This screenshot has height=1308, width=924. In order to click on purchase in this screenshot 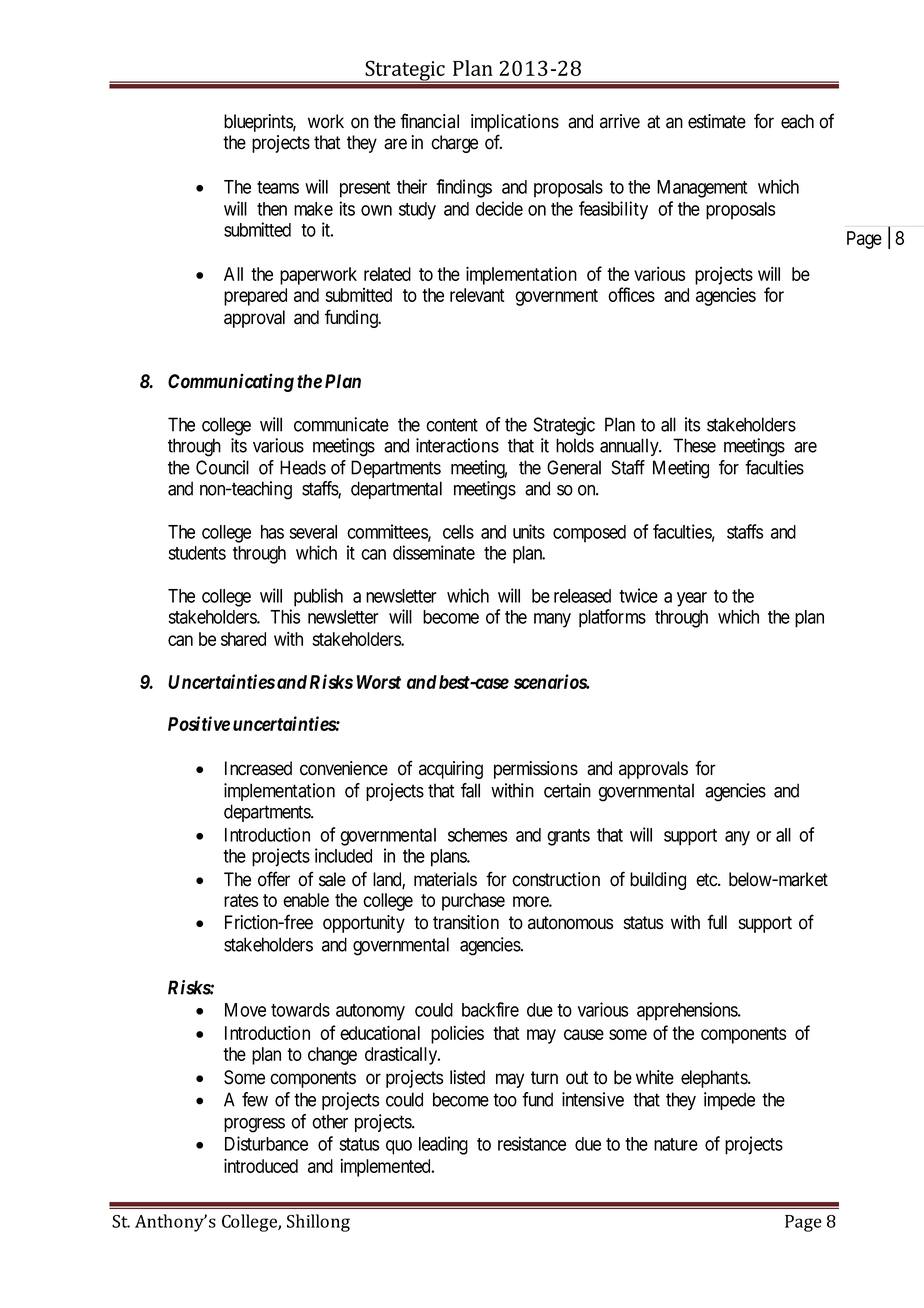, I will do `click(473, 902)`.
